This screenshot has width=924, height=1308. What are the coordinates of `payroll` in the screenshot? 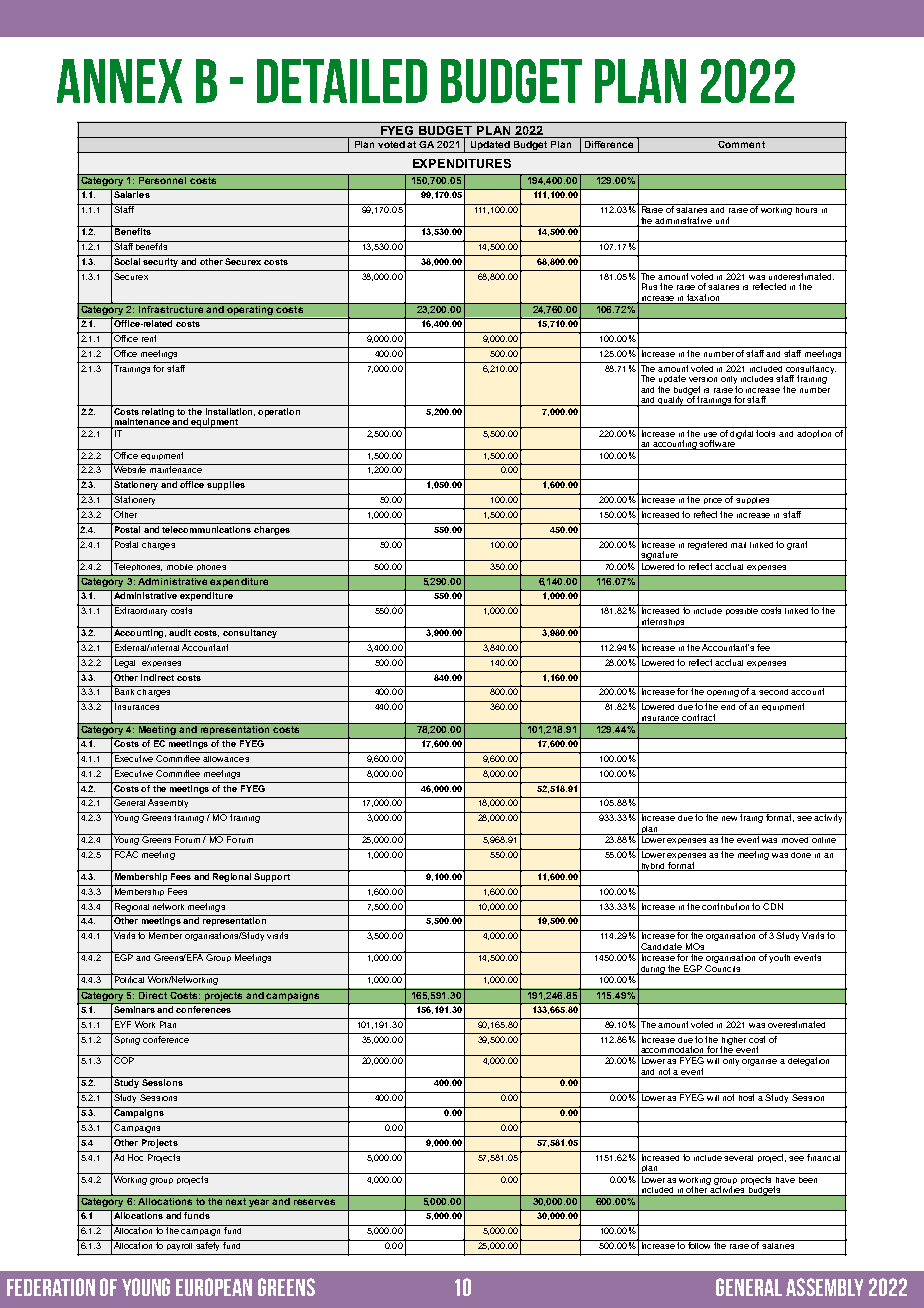 It's located at (180, 1245).
